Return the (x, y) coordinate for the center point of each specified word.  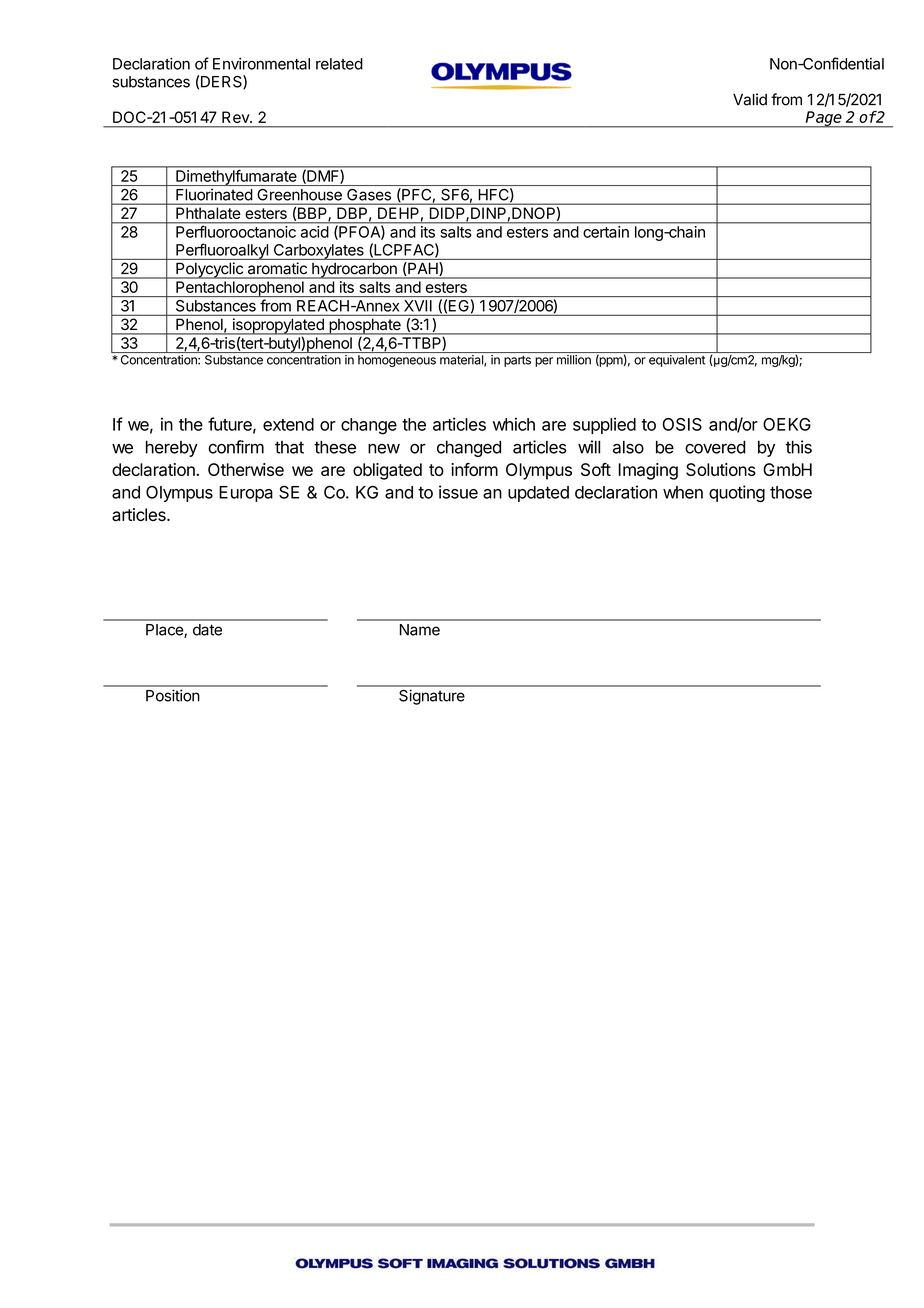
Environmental (261, 64)
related (339, 64)
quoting (737, 493)
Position (173, 695)
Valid (750, 99)
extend (288, 424)
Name (420, 630)
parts (517, 361)
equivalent (677, 361)
